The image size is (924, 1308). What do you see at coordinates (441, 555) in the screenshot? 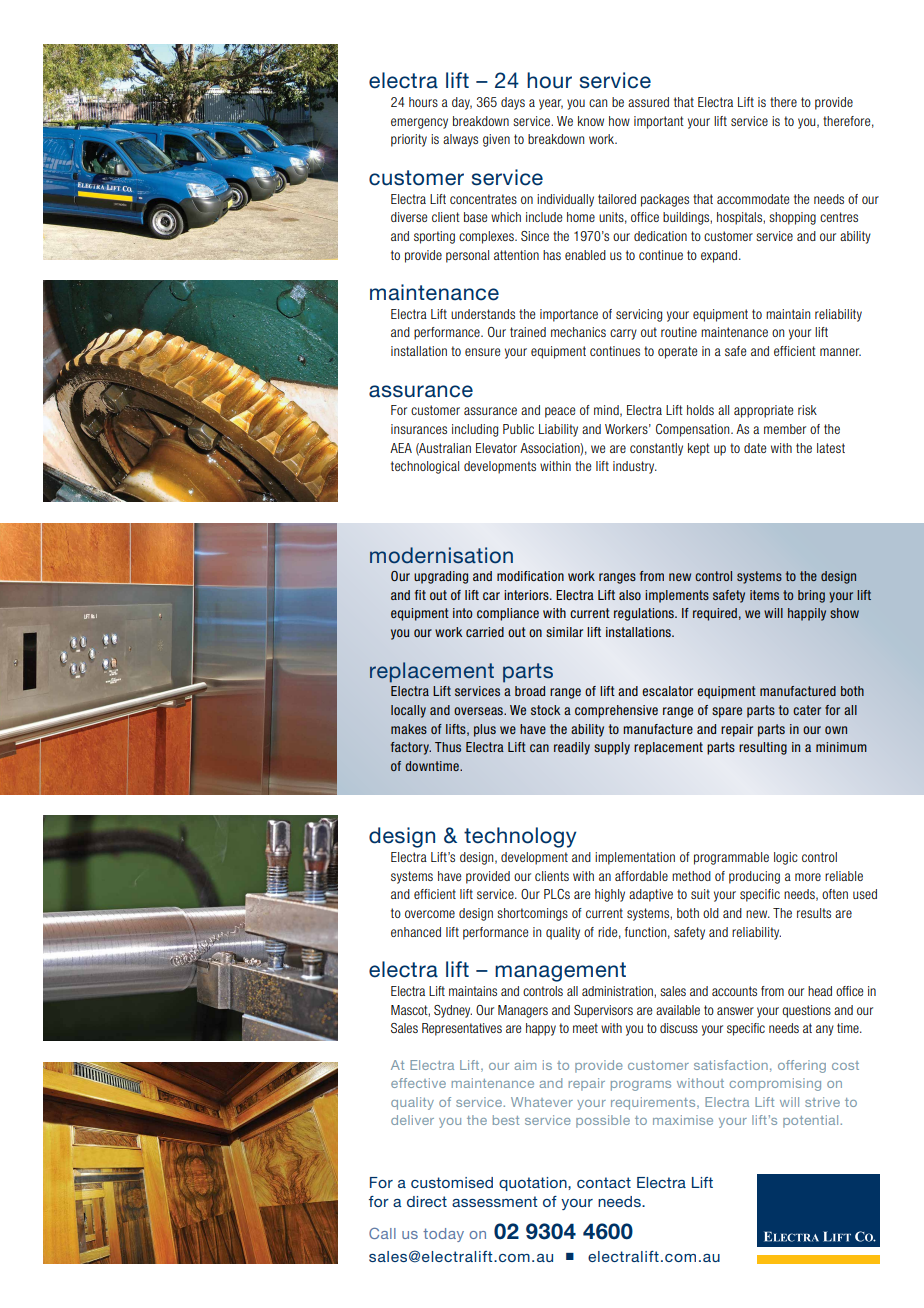
I see `modernisation` at bounding box center [441, 555].
